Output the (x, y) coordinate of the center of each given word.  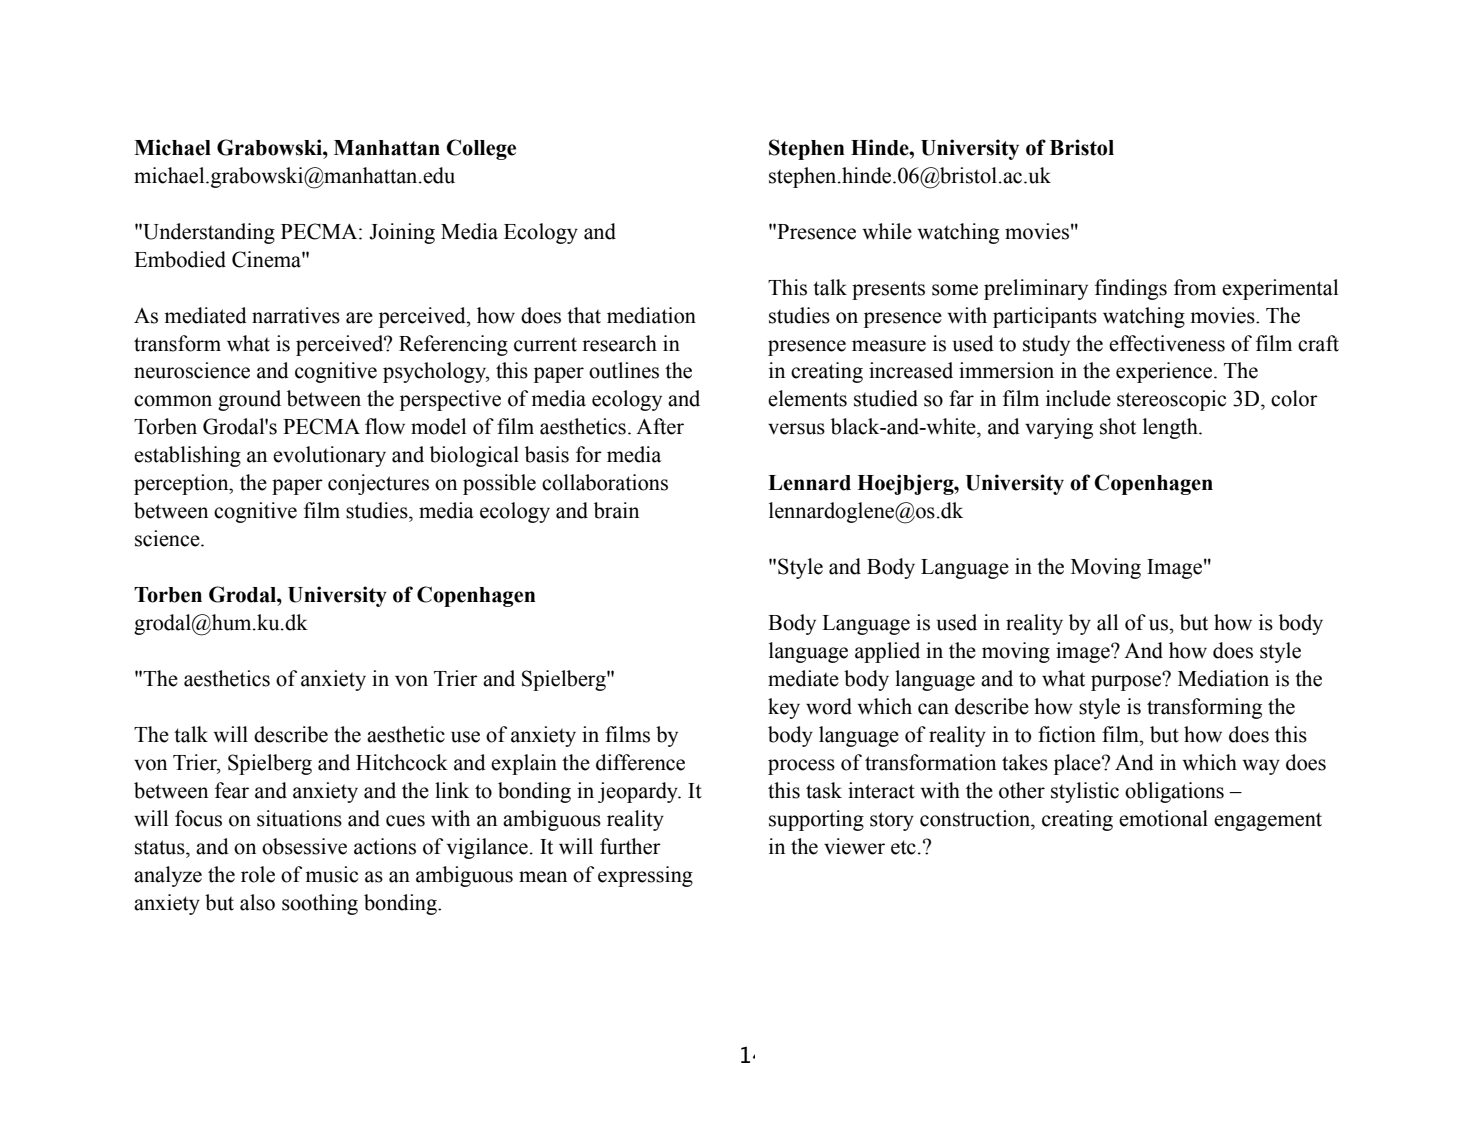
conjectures (378, 484)
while (887, 231)
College (481, 149)
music (331, 874)
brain (616, 510)
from (1195, 287)
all (1107, 622)
